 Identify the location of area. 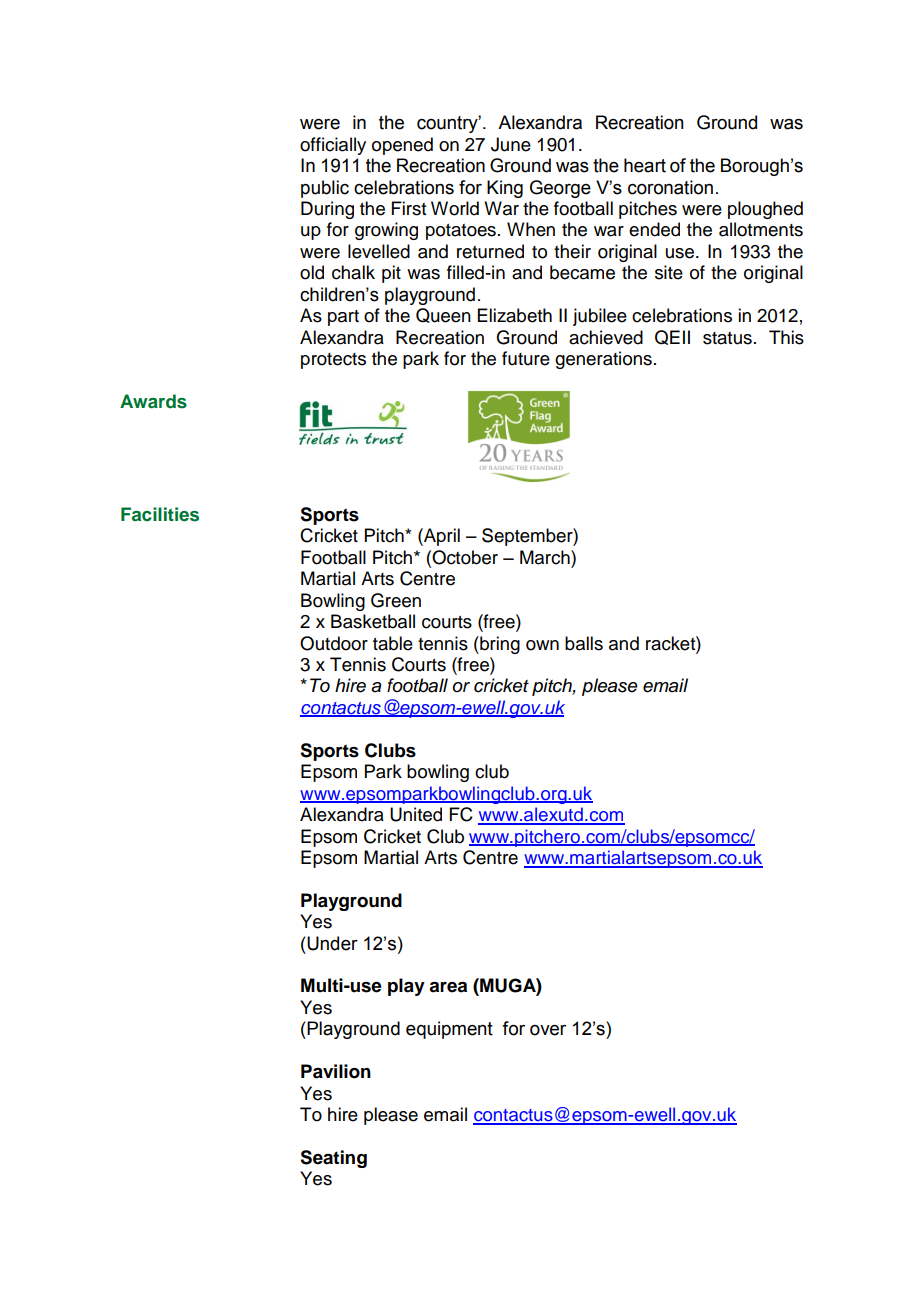
(448, 987).
